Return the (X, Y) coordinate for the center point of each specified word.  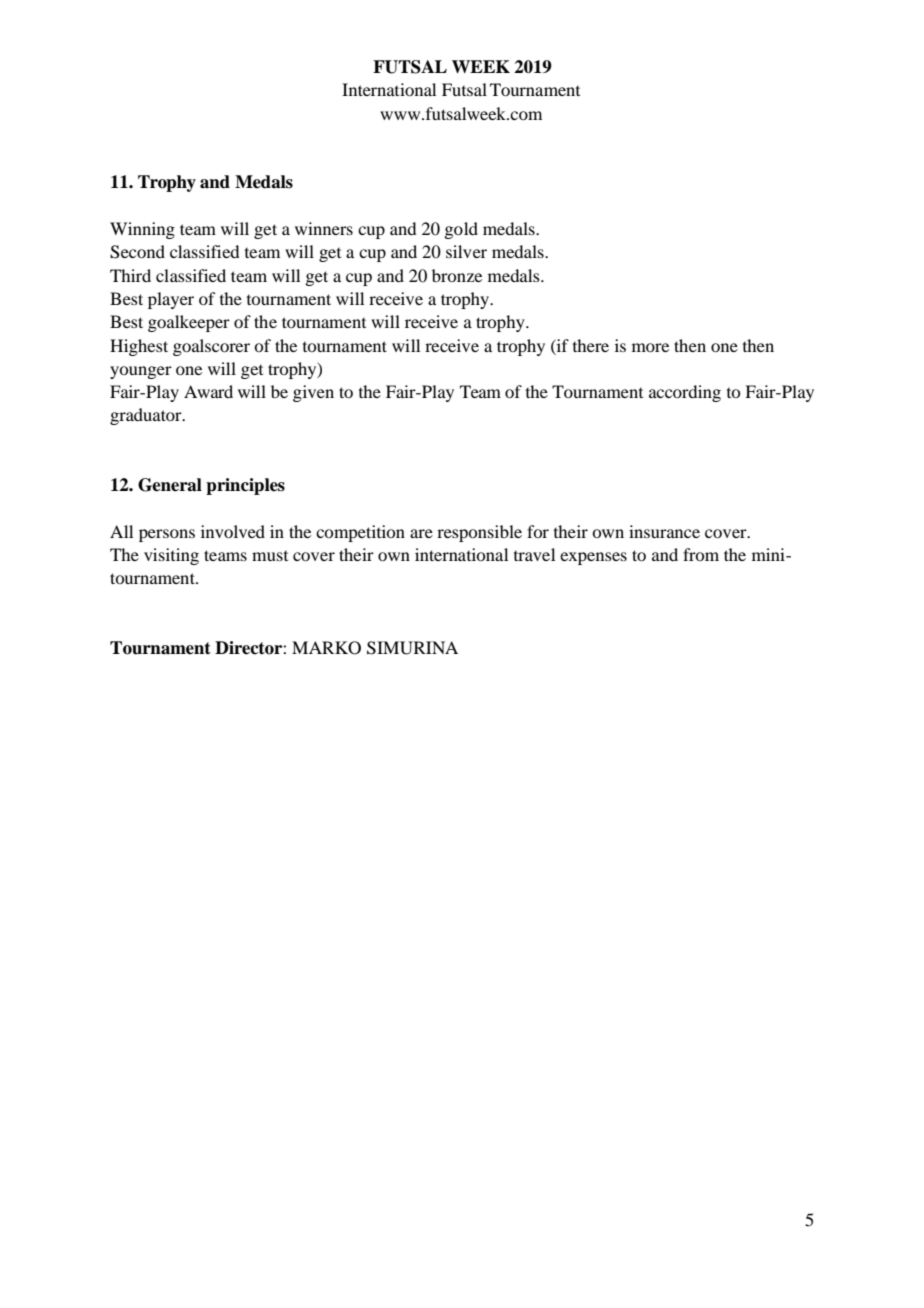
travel (534, 554)
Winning (142, 230)
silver (466, 251)
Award (208, 391)
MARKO (326, 648)
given (313, 393)
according (685, 393)
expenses (593, 558)
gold (461, 230)
